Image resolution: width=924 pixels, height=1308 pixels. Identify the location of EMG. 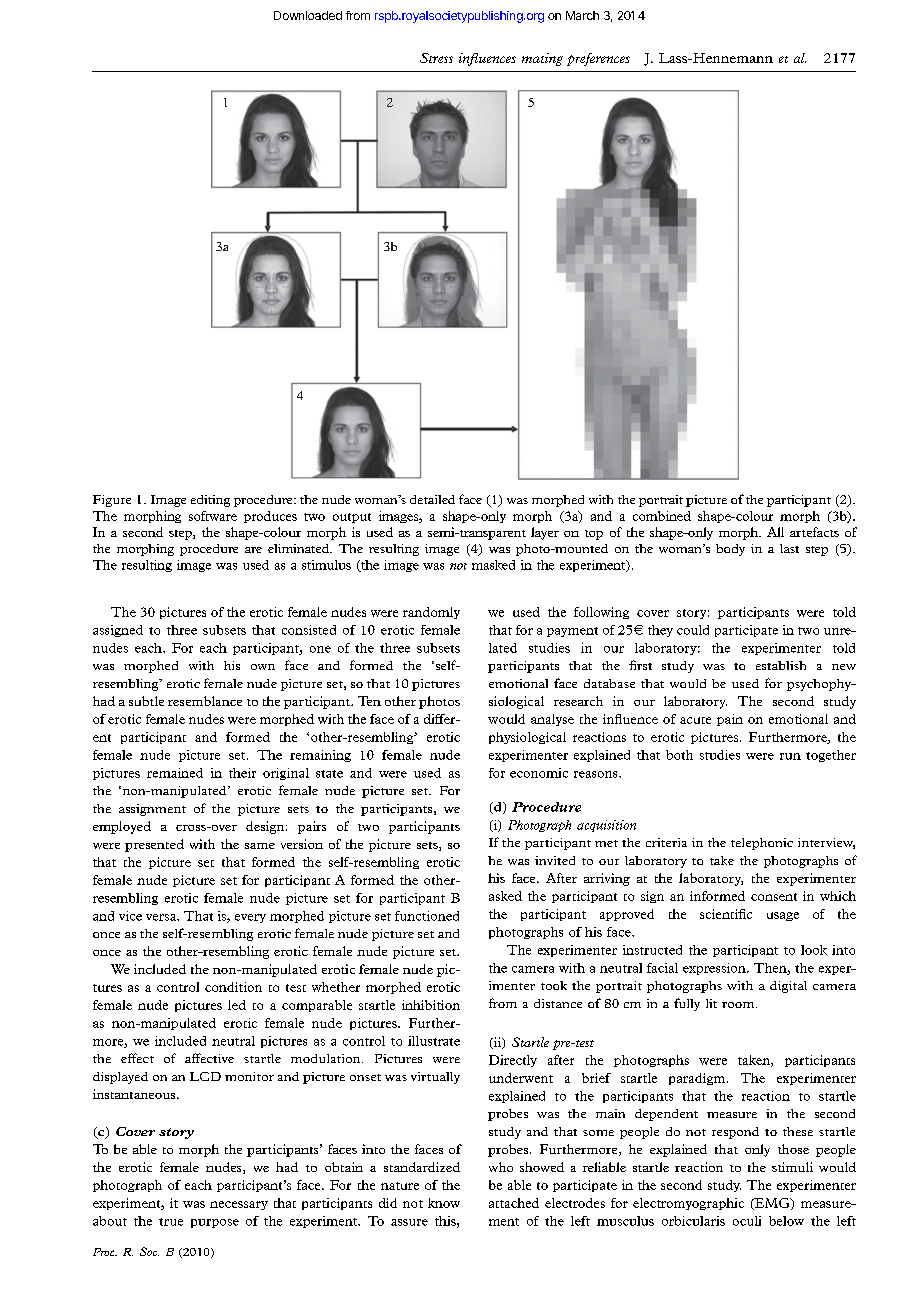
(772, 1204).
